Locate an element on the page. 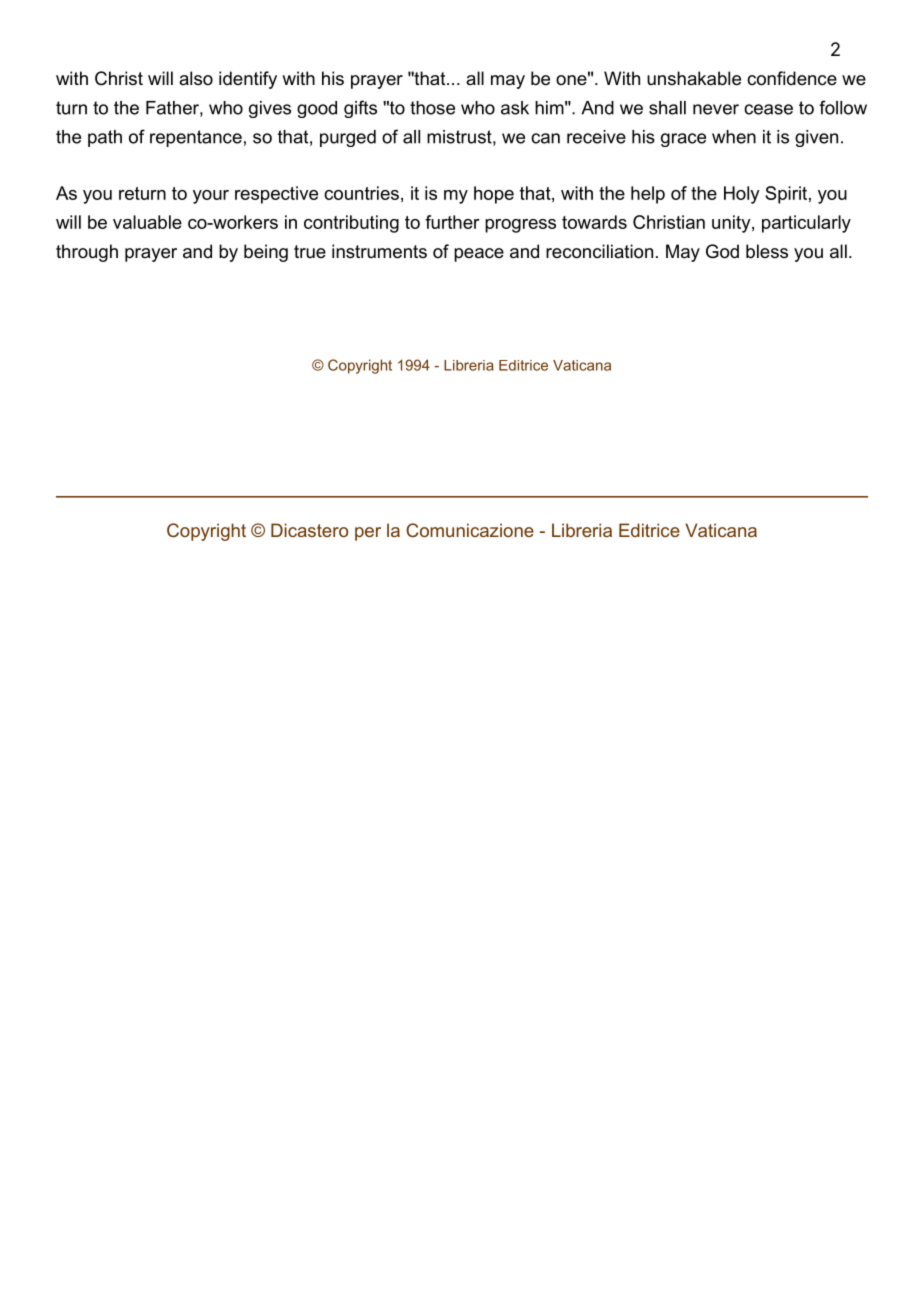 The height and width of the page is (1308, 924). being is located at coordinates (266, 253).
